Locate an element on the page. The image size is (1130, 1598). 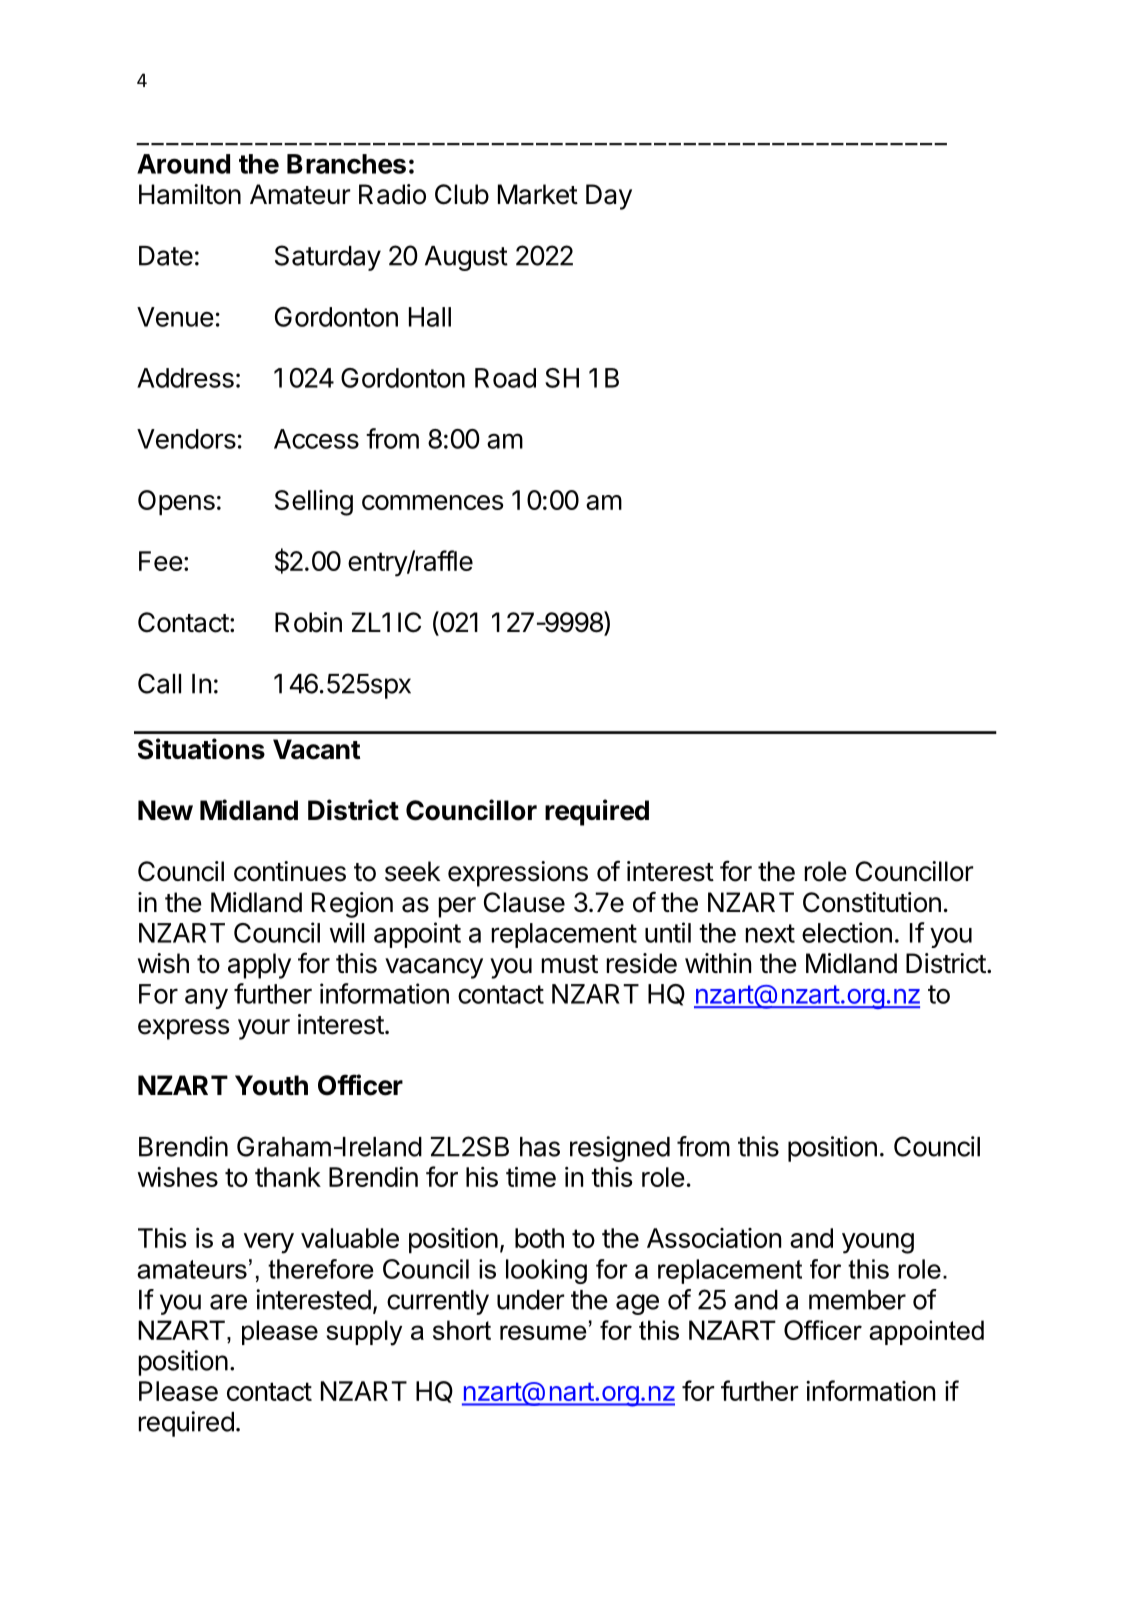
Constitution is located at coordinates (872, 902).
